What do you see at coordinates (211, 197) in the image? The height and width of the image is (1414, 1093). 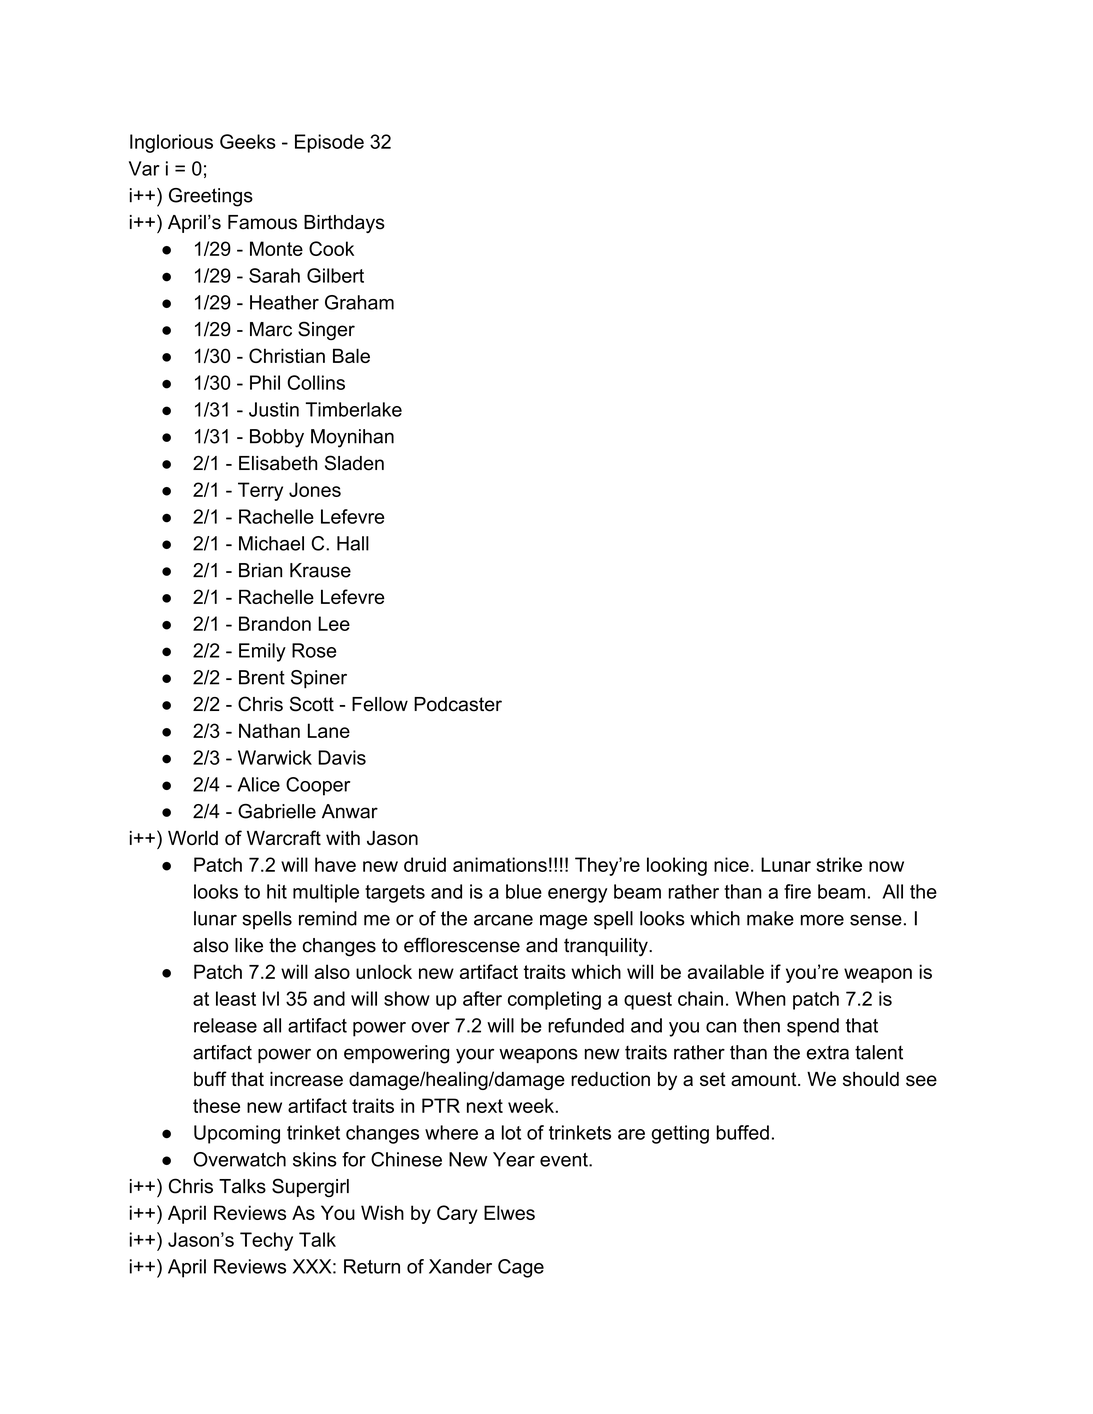 I see `Greetings` at bounding box center [211, 197].
